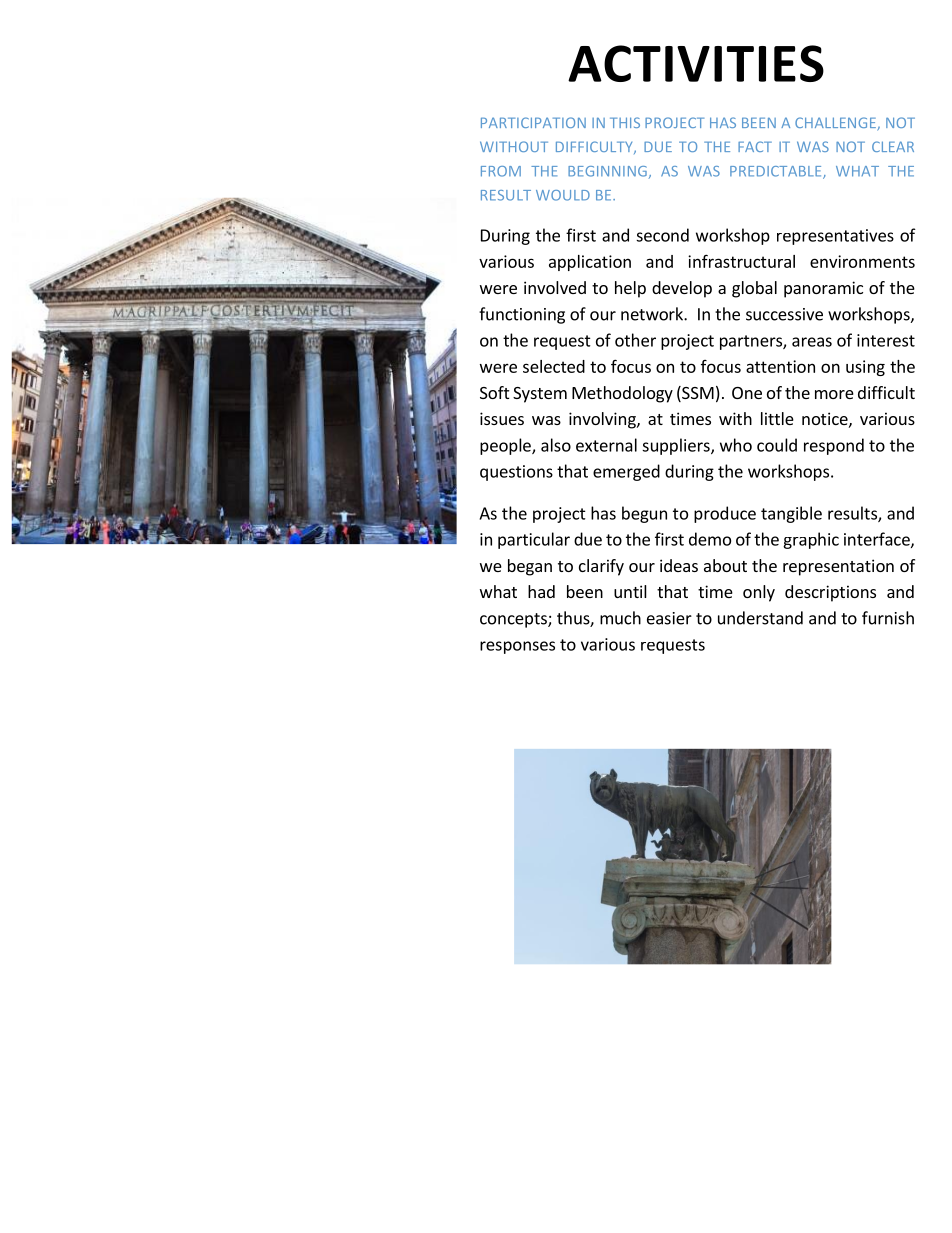  What do you see at coordinates (836, 124) in the screenshot?
I see `CHALLENGE` at bounding box center [836, 124].
